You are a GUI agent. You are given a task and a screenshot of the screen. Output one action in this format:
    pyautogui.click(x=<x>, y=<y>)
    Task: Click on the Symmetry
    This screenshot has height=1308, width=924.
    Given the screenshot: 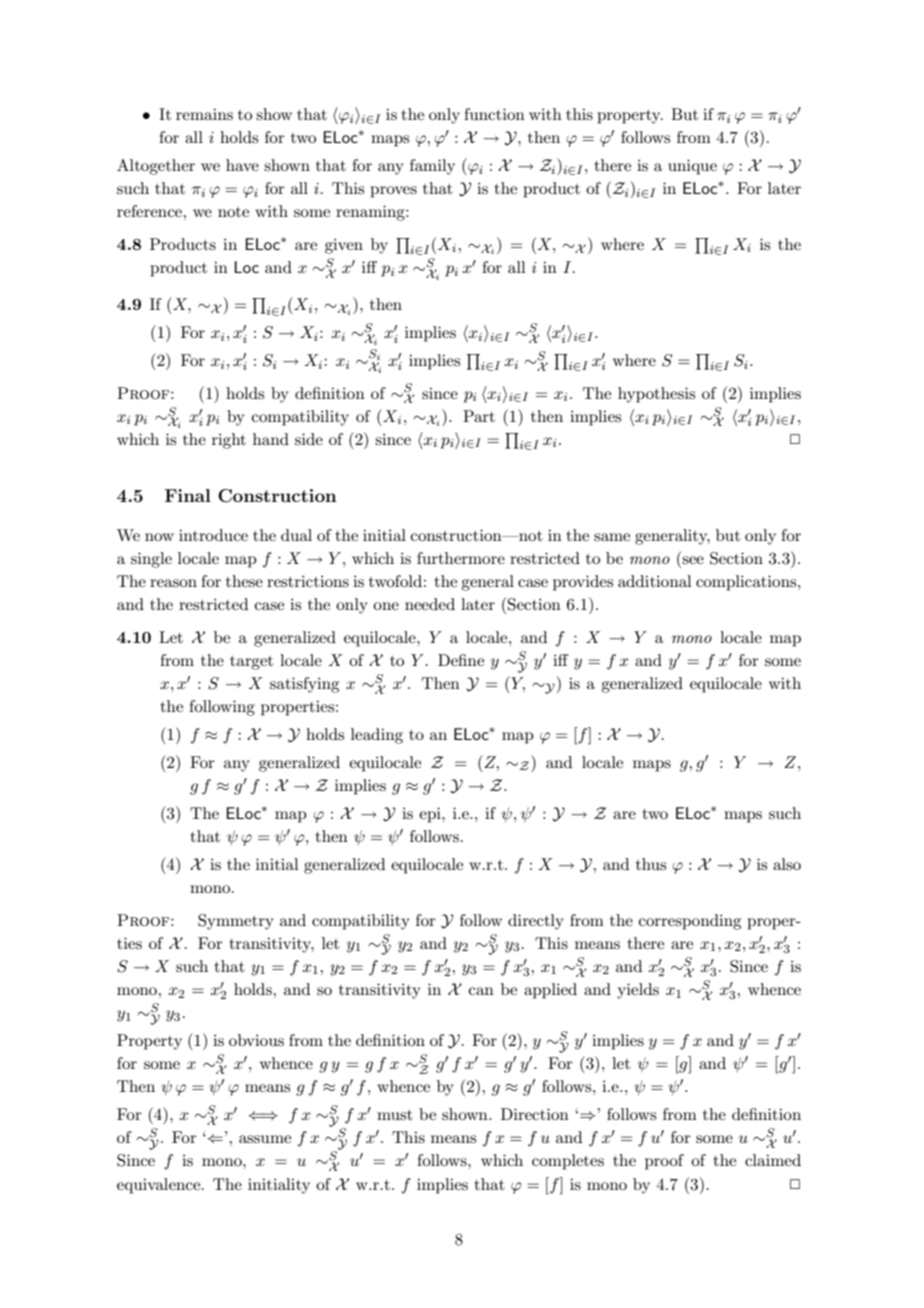 What is the action you would take?
    pyautogui.click(x=236, y=922)
